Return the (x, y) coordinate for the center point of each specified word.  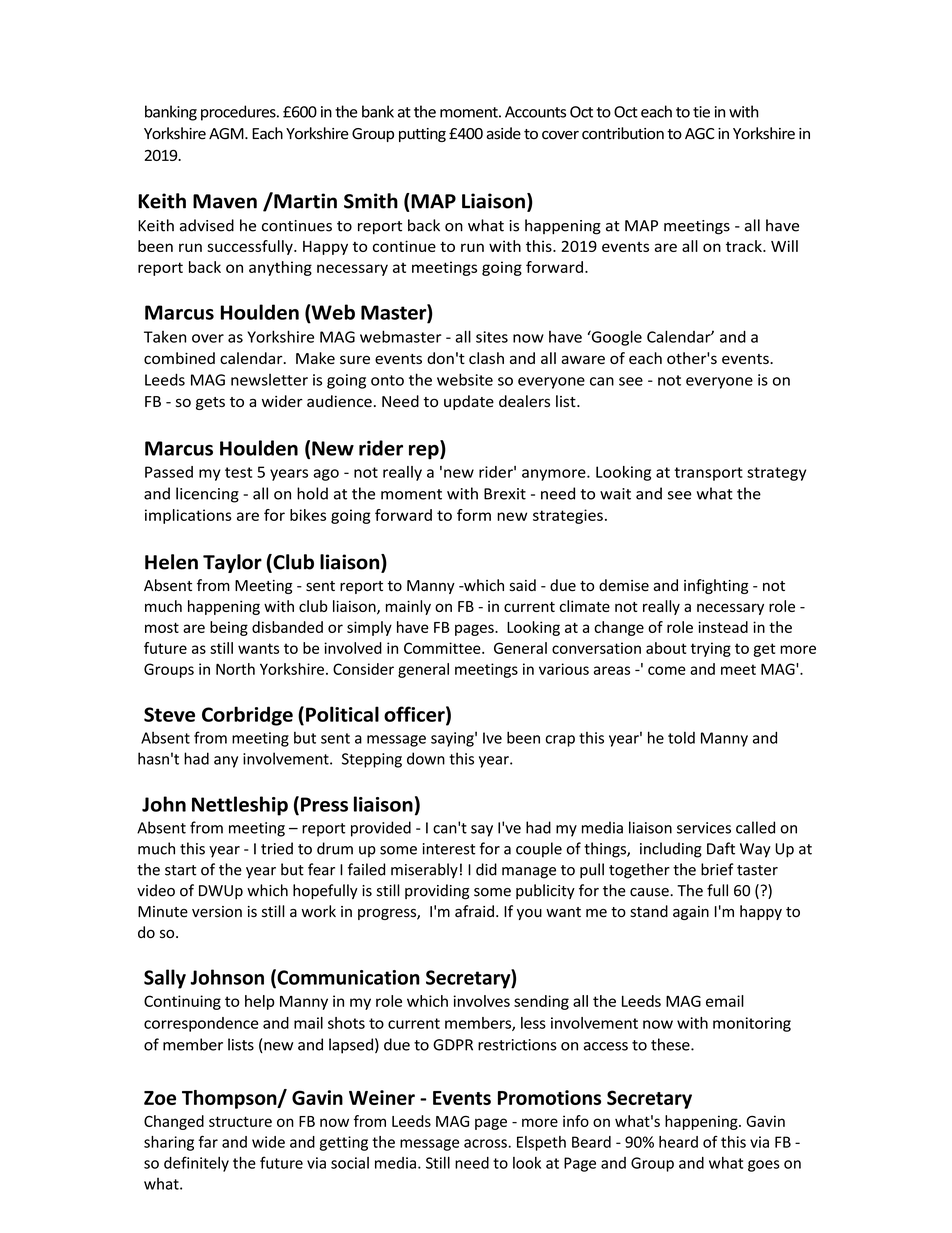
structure (240, 1121)
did (486, 869)
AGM (227, 134)
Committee (443, 648)
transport (708, 474)
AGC (700, 134)
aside (504, 133)
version (217, 912)
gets (210, 403)
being (229, 628)
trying (711, 649)
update (469, 402)
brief (717, 869)
